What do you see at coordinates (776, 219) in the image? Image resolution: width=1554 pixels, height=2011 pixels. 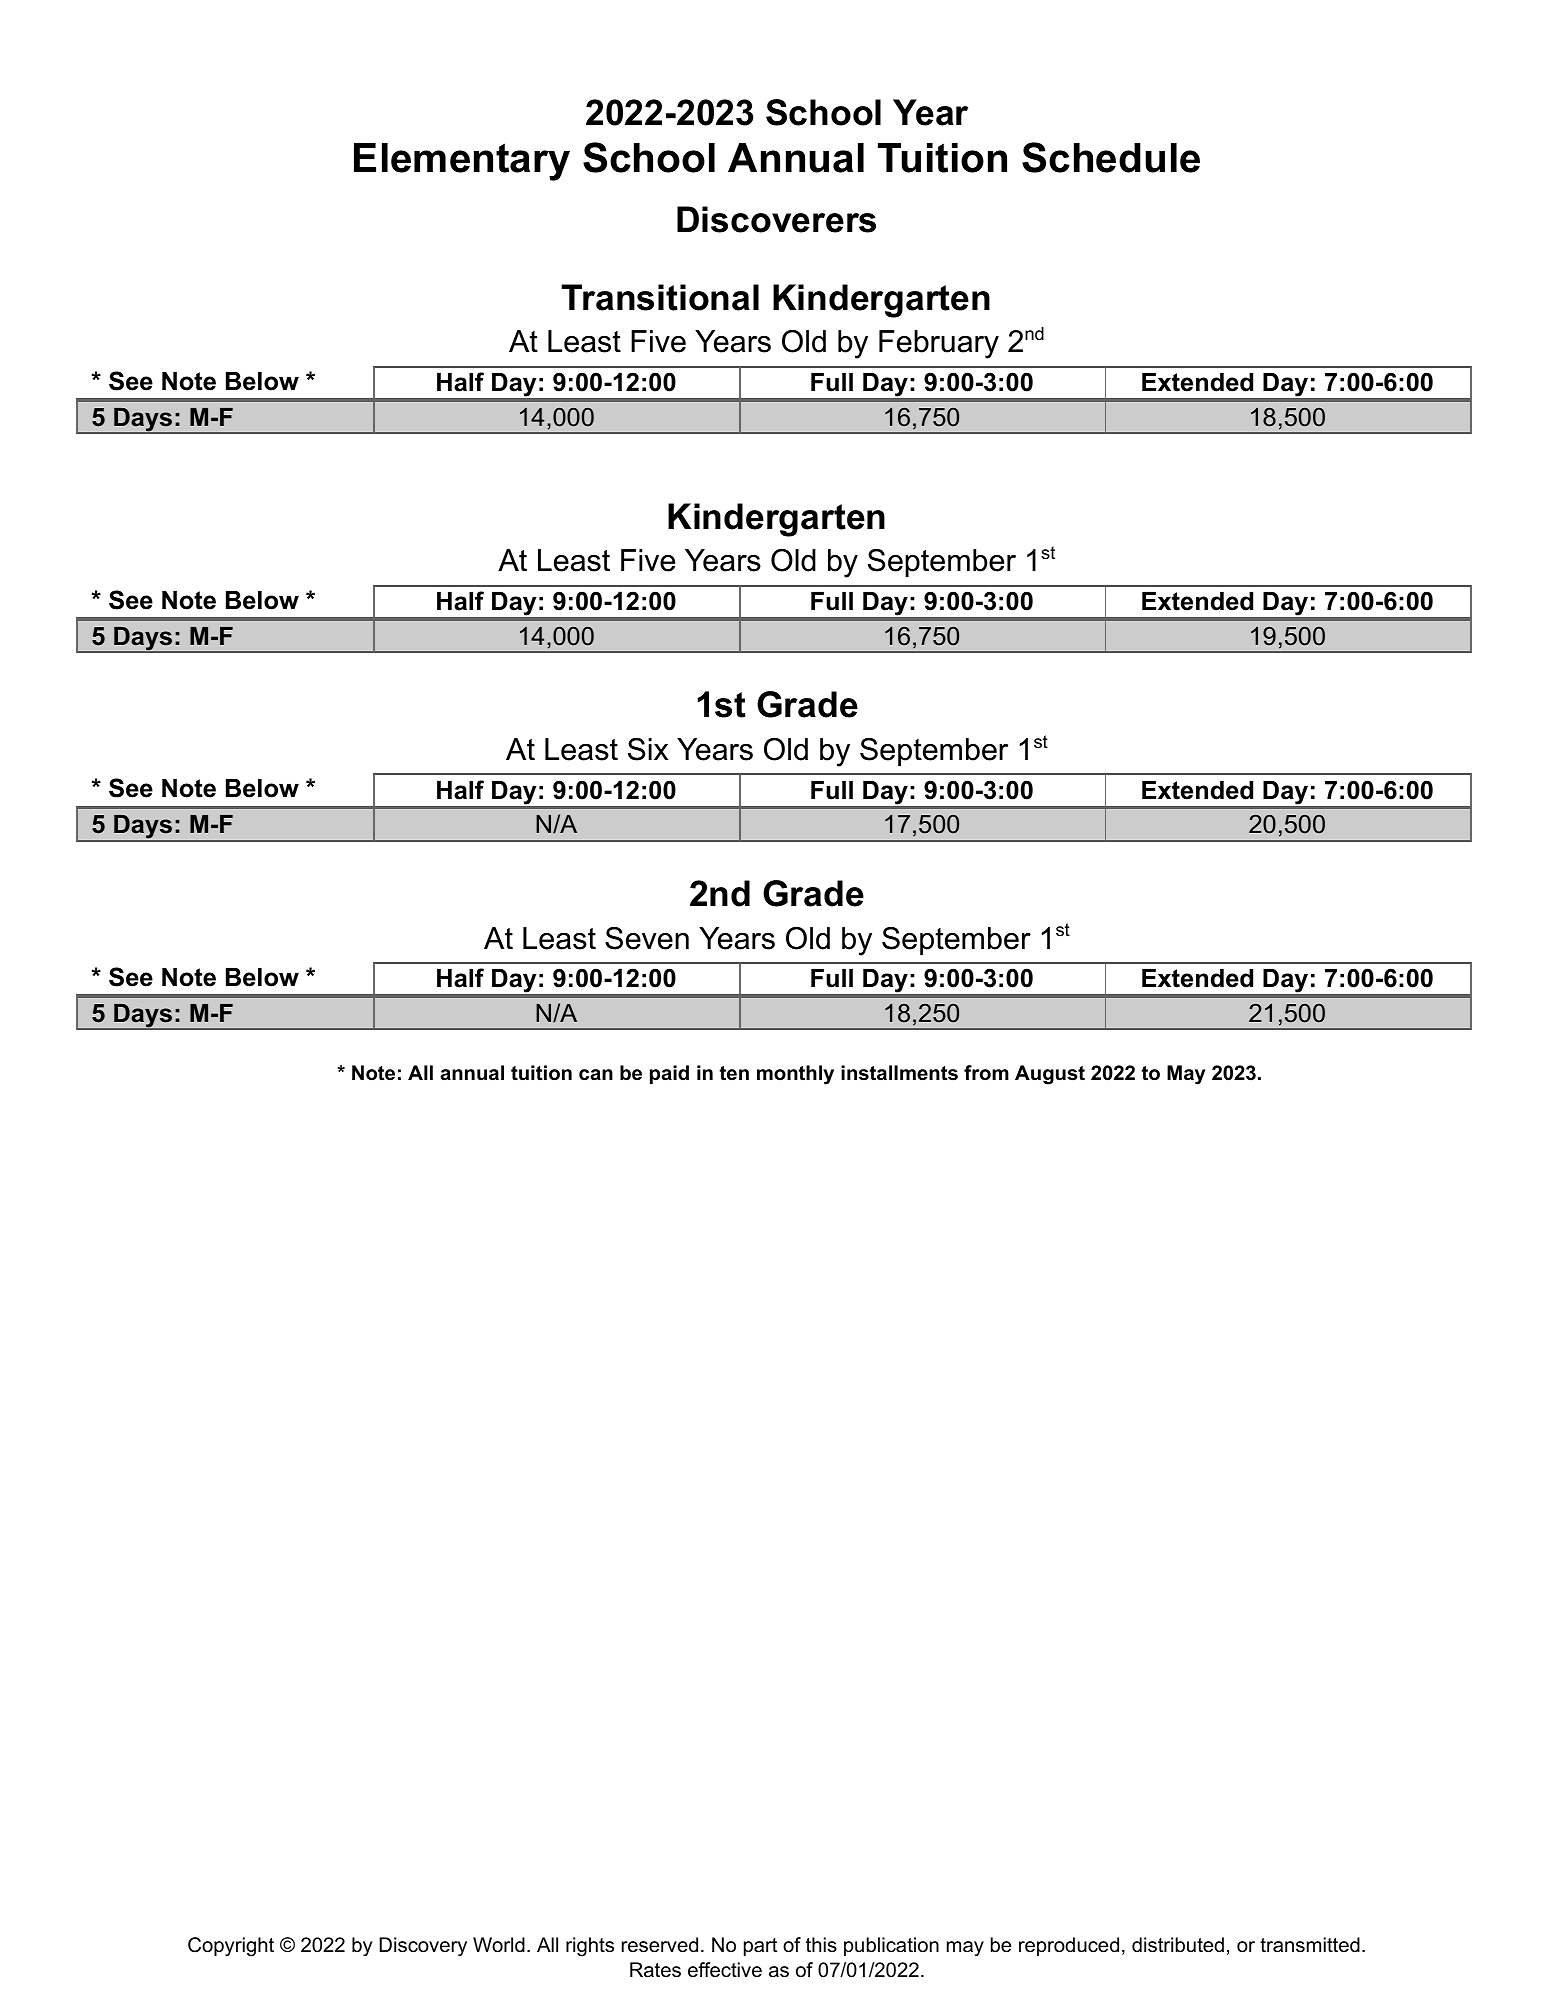 I see `Discoverers` at bounding box center [776, 219].
